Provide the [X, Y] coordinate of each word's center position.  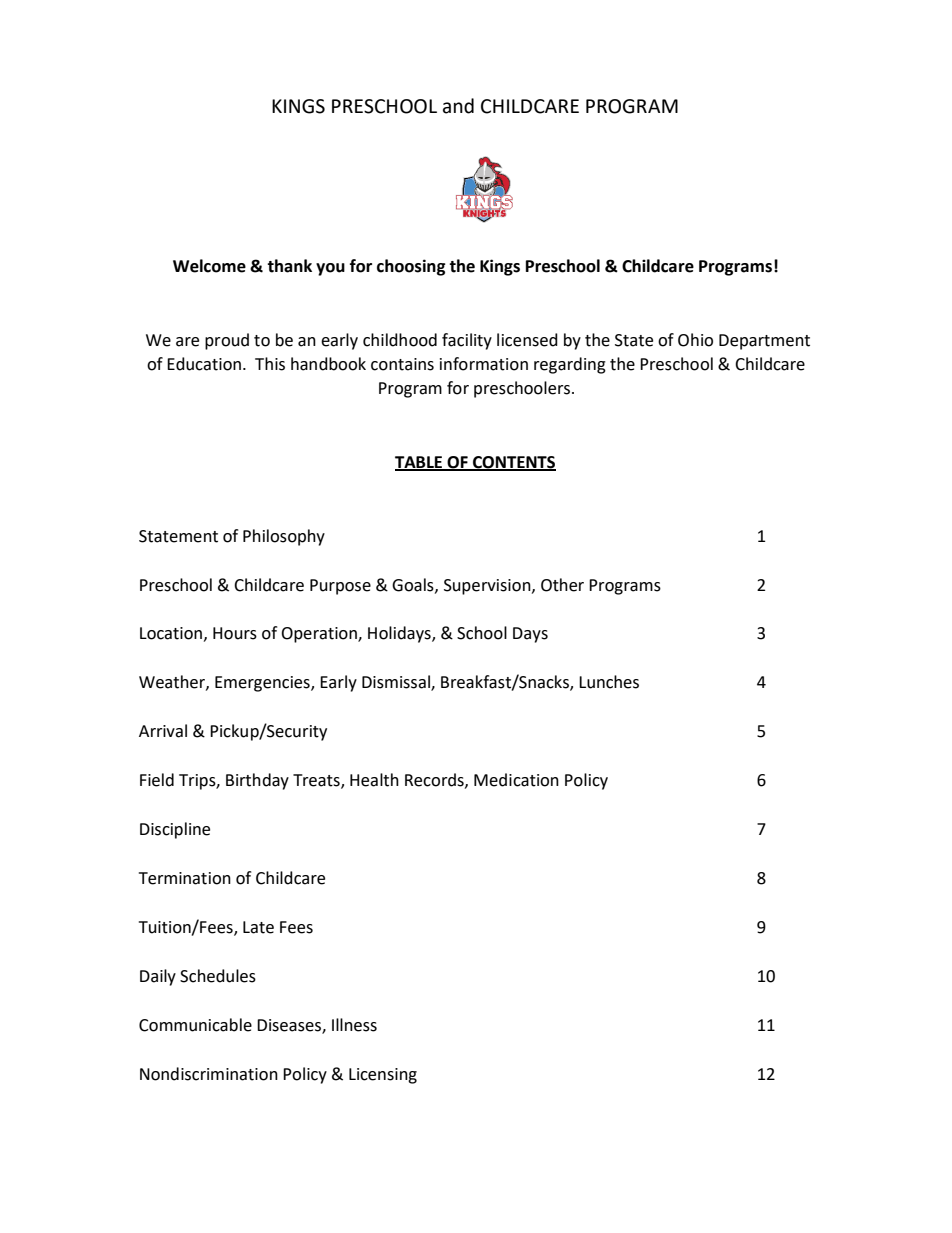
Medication [516, 780]
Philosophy [284, 537]
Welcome [209, 266]
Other [562, 585]
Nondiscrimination [209, 1074]
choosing [411, 267]
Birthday [257, 781]
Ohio [695, 340]
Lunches [609, 682]
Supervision [488, 587]
